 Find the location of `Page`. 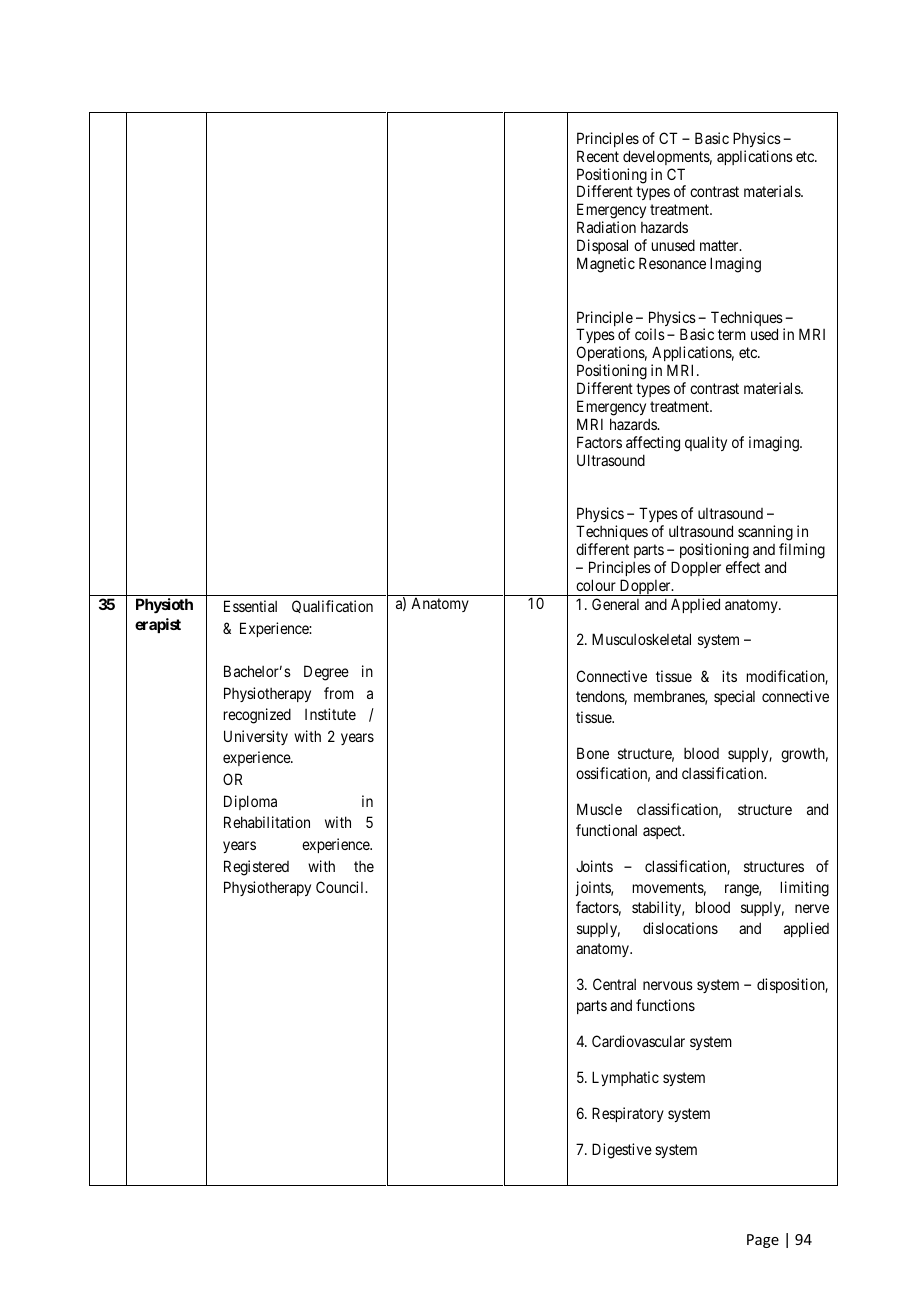

Page is located at coordinates (763, 1241).
